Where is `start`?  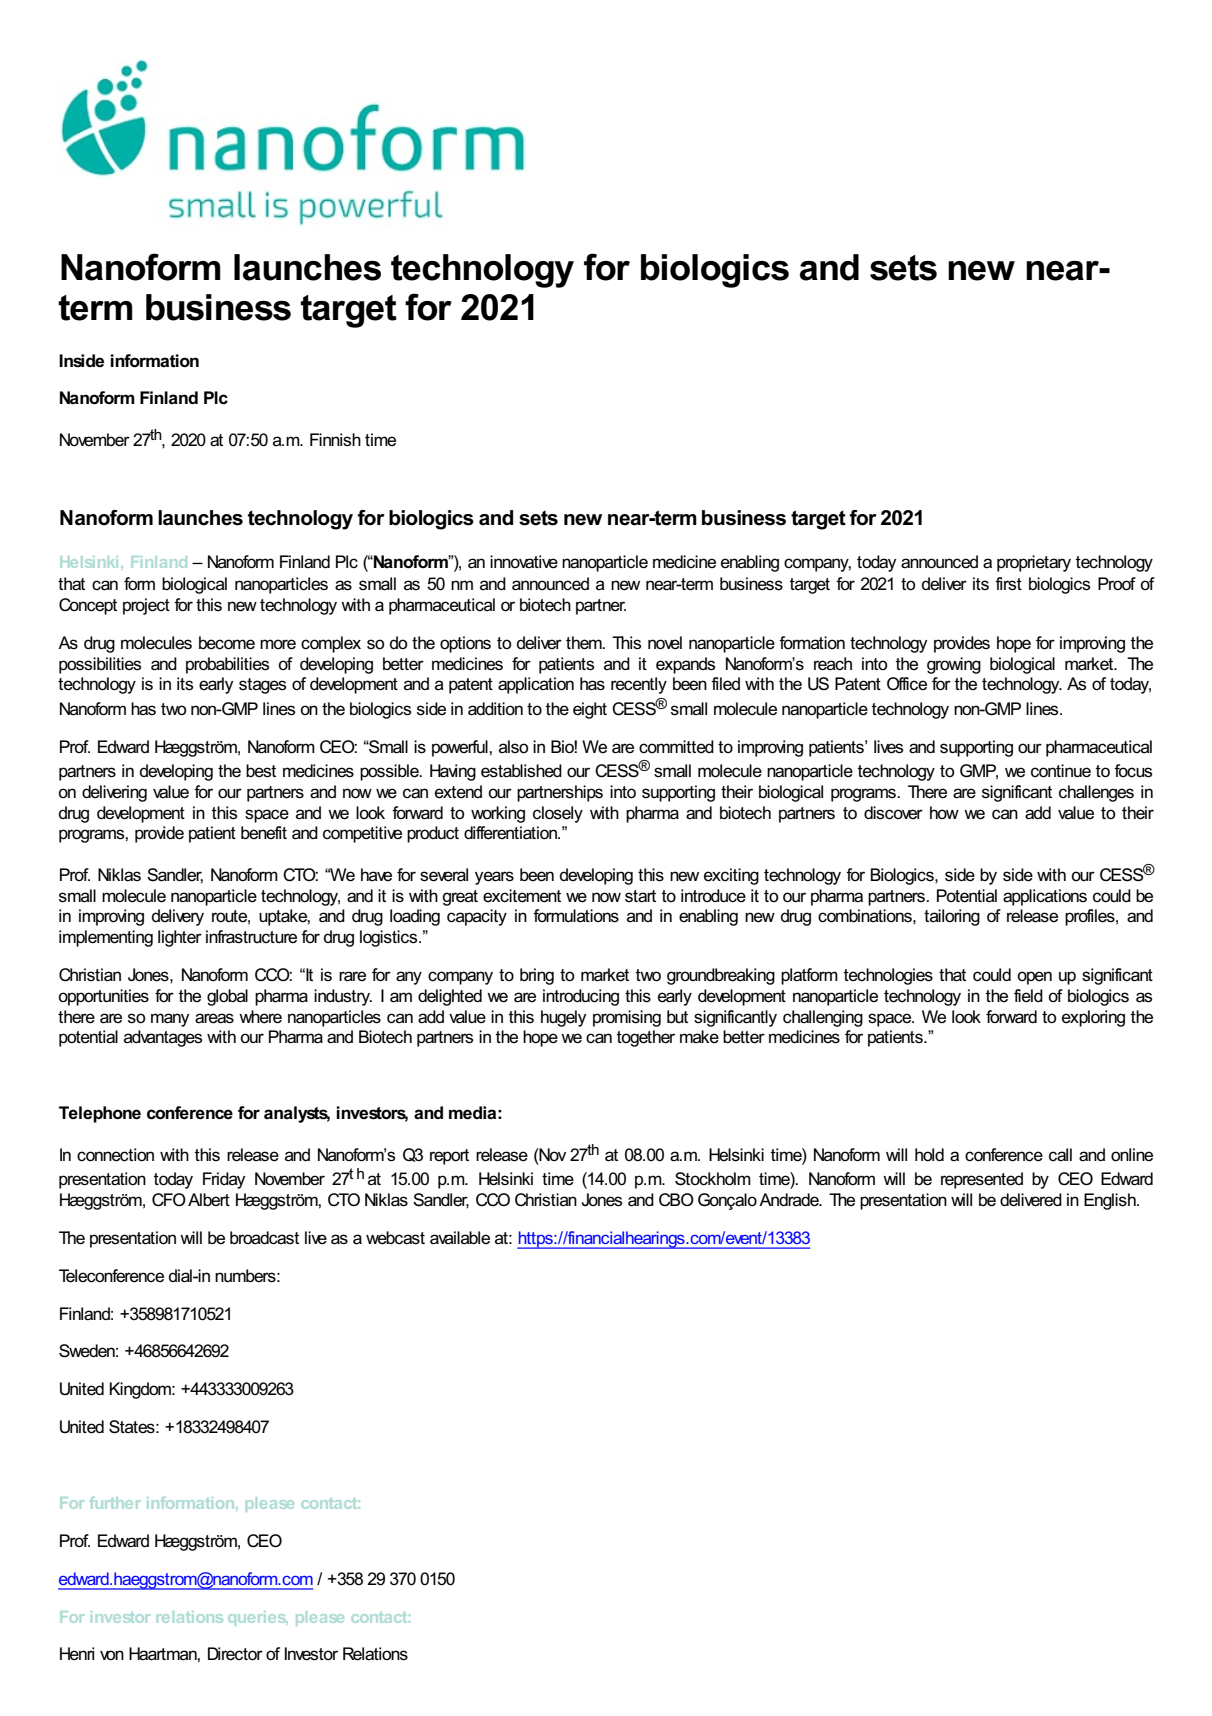 start is located at coordinates (640, 896).
